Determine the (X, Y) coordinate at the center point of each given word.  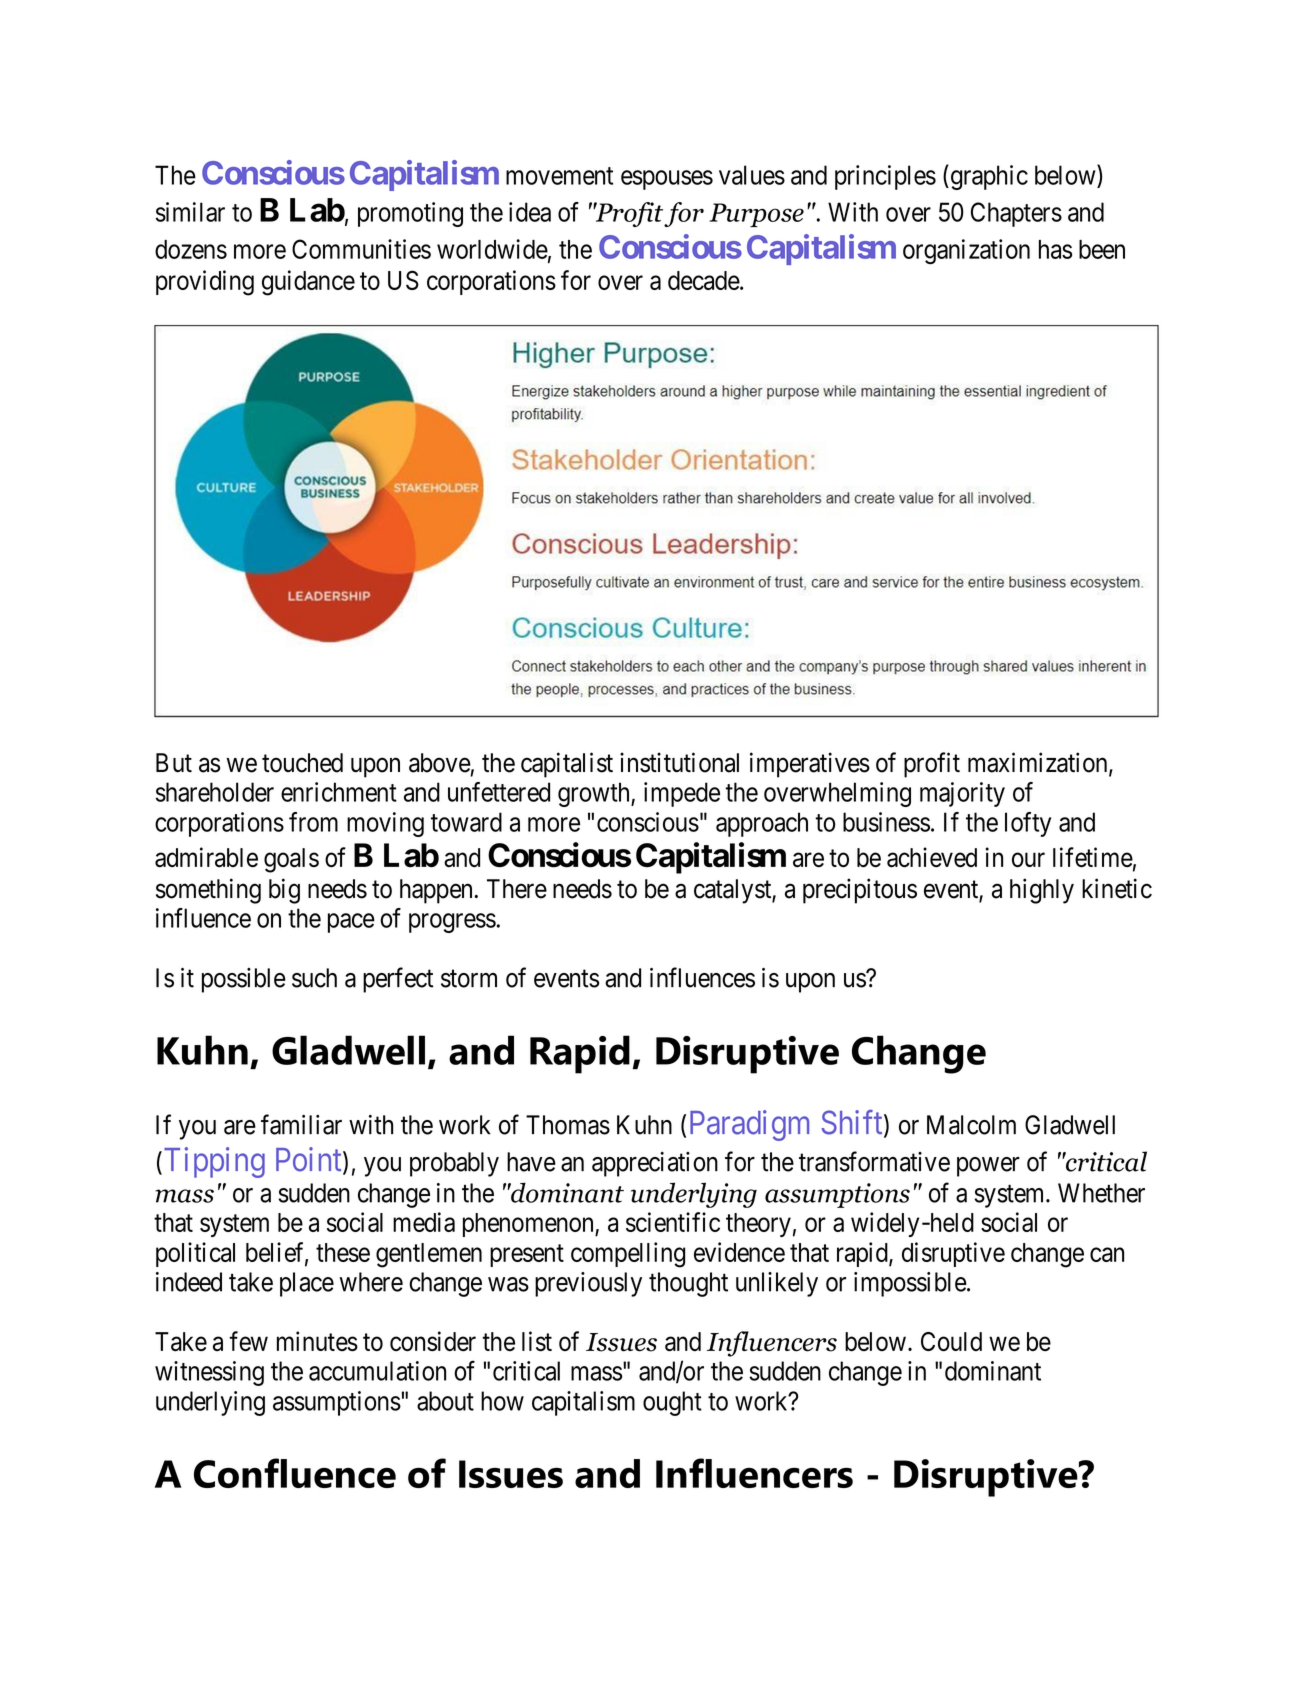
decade (704, 280)
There (517, 889)
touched (302, 763)
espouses (667, 180)
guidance (308, 283)
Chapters (1016, 214)
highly (1042, 891)
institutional (679, 762)
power (988, 1167)
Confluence (295, 1473)
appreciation (655, 1164)
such (314, 978)
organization (966, 252)
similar (190, 212)
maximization (1039, 763)
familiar (301, 1124)
